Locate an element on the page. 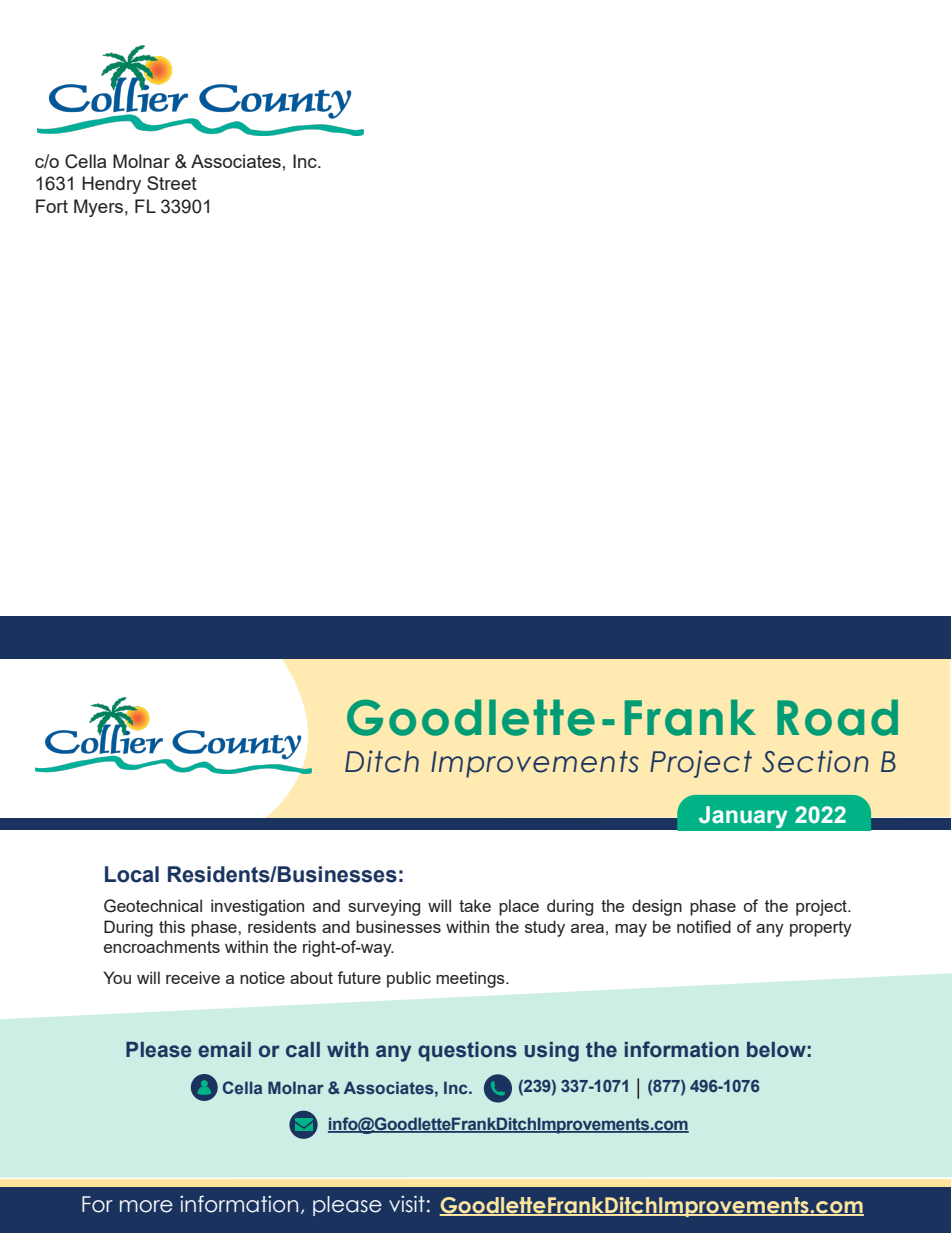 Image resolution: width=952 pixels, height=1233 pixels. visit is located at coordinates (407, 1204).
